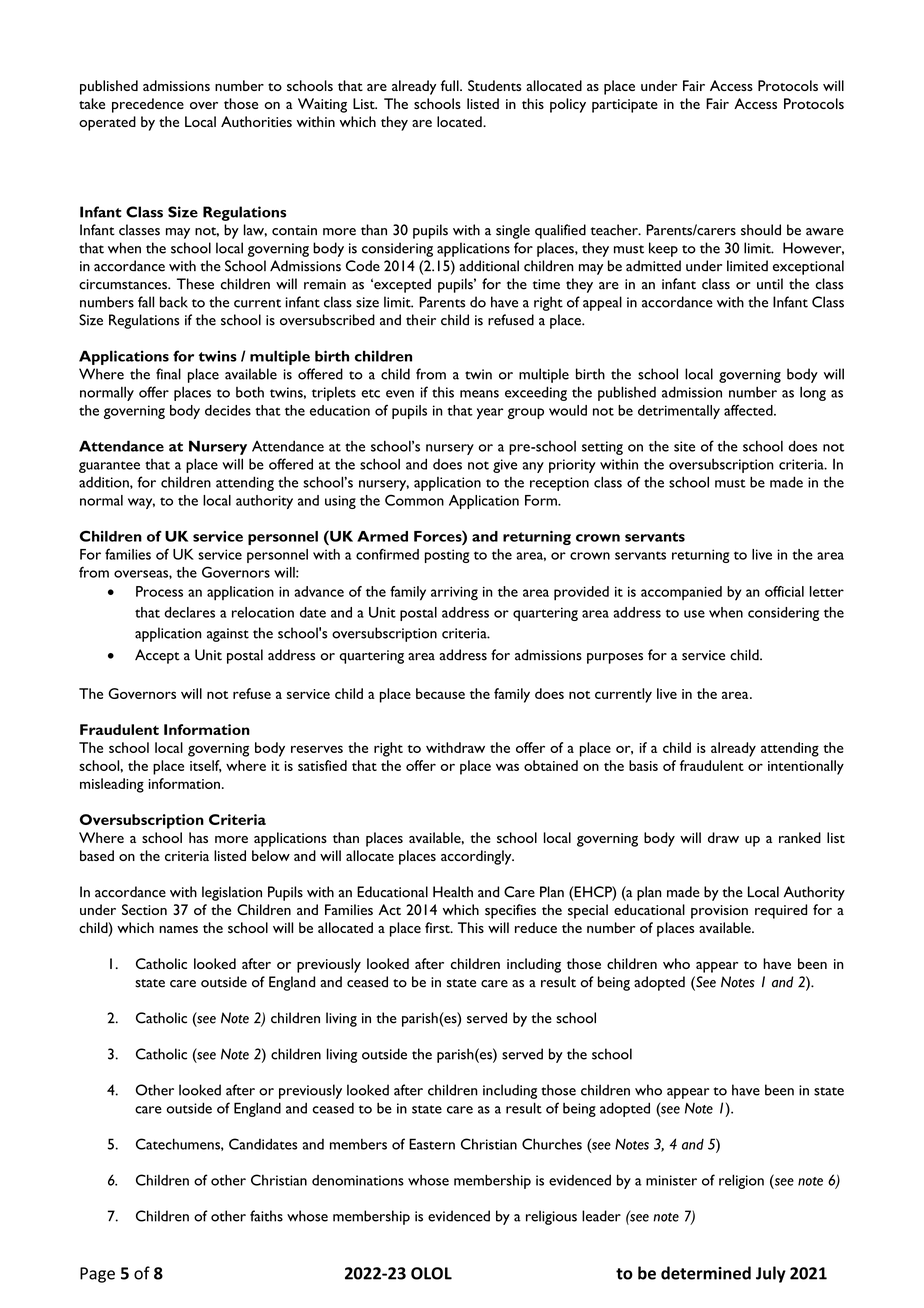  What do you see at coordinates (719, 912) in the screenshot?
I see `provision` at bounding box center [719, 912].
